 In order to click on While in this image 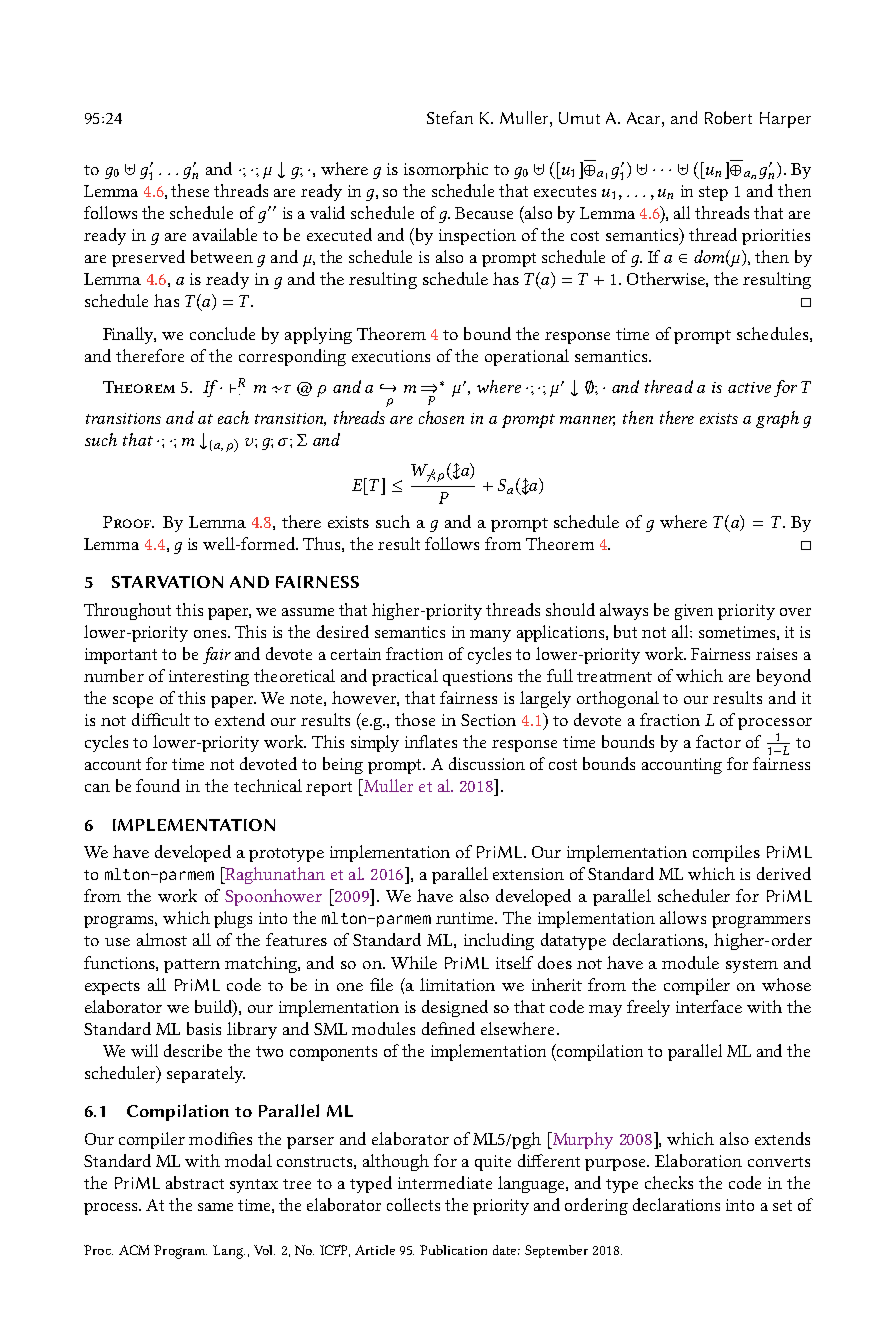, I will do `click(414, 962)`.
